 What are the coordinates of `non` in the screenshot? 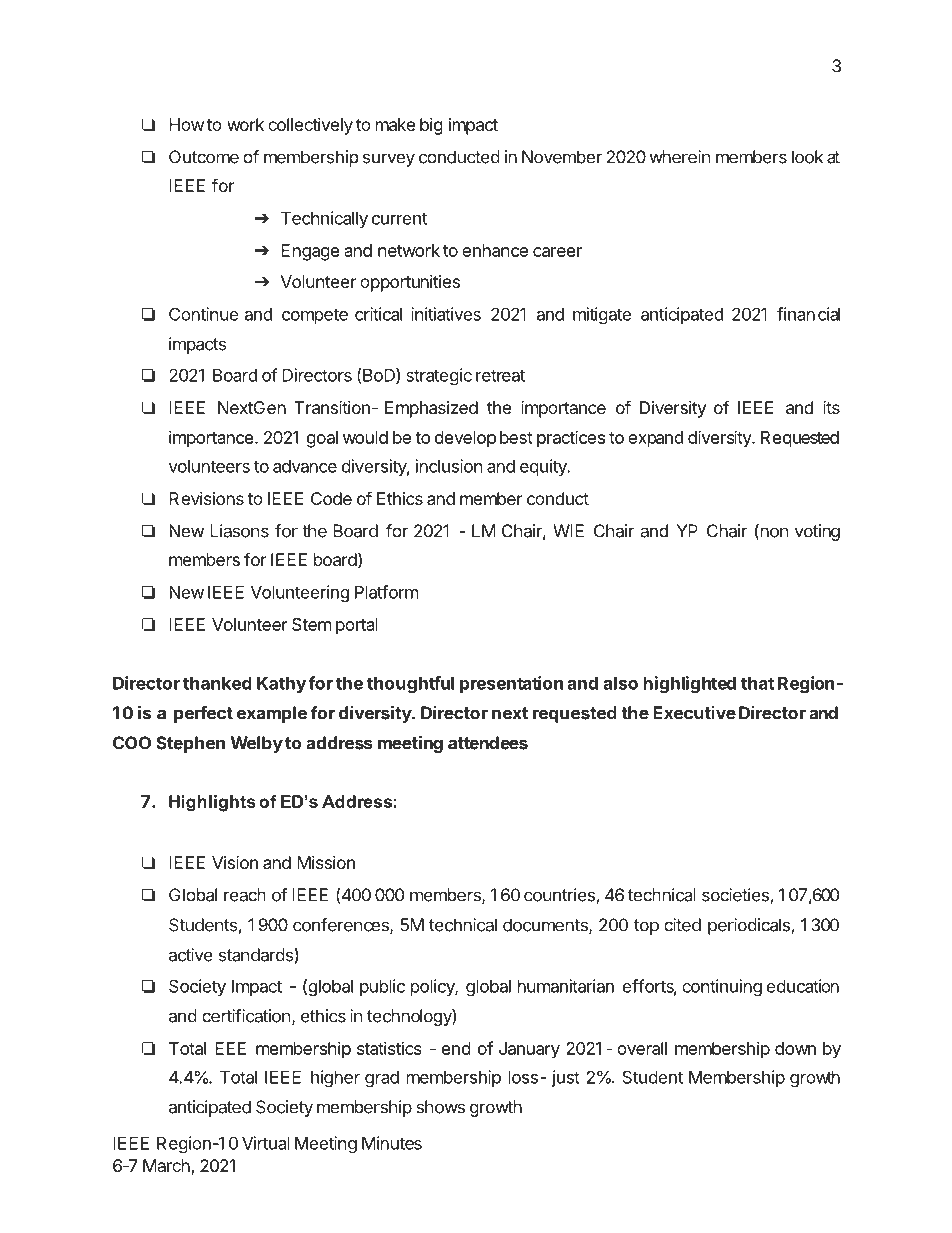 It's located at (773, 533).
